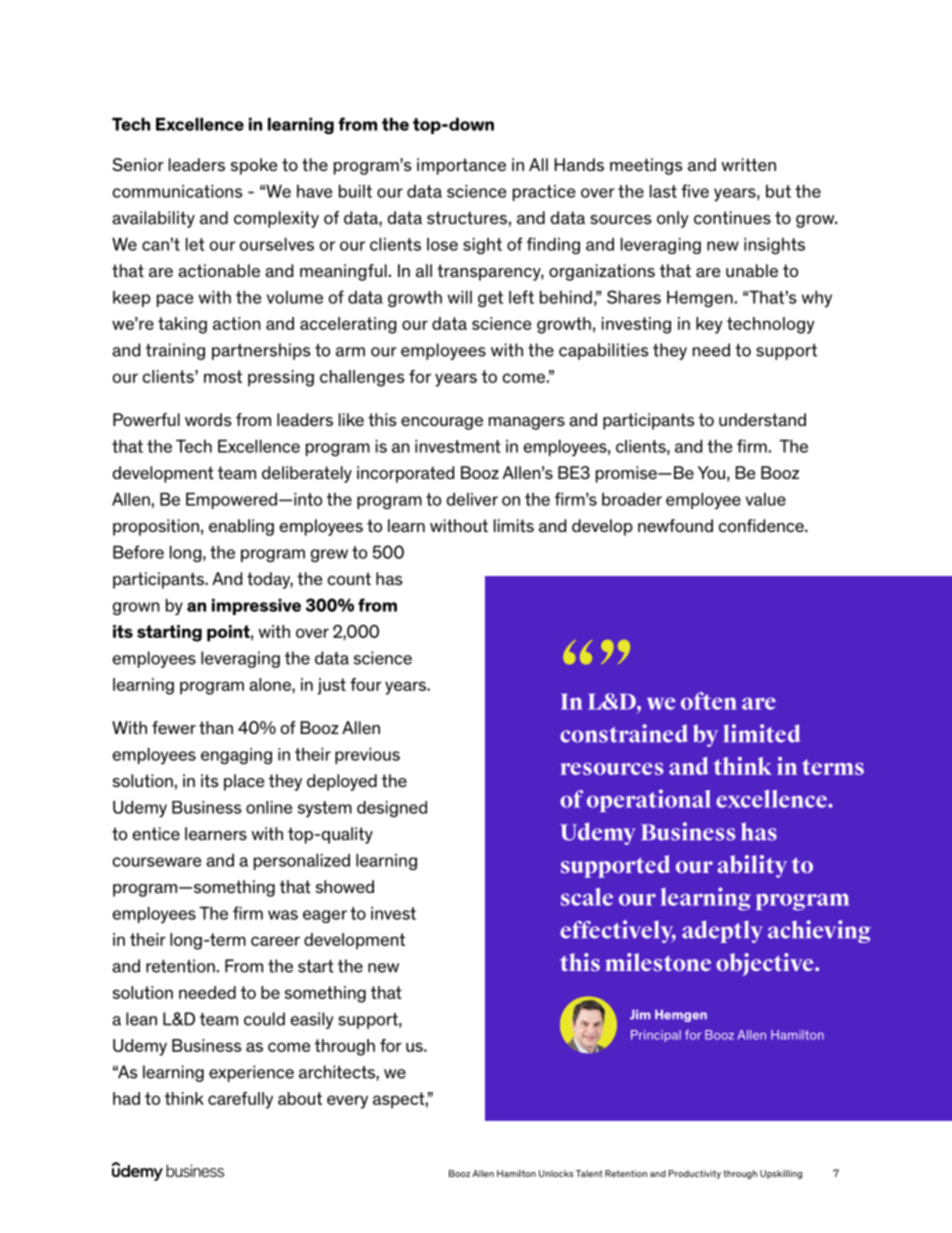 This screenshot has width=952, height=1233. What do you see at coordinates (256, 606) in the screenshot?
I see `impressive` at bounding box center [256, 606].
